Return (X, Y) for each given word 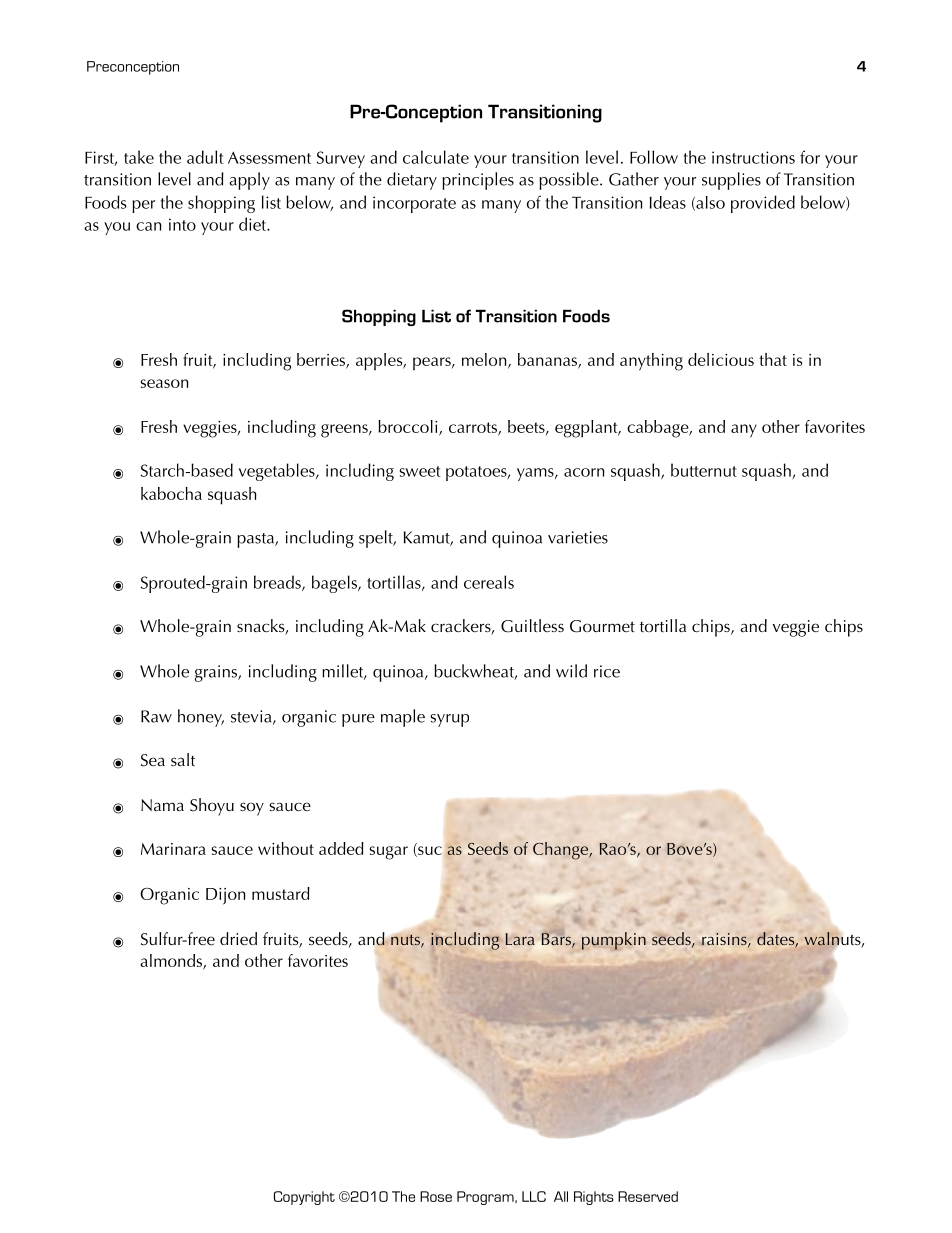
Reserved (648, 1196)
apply (249, 181)
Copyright (304, 1198)
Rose (436, 1196)
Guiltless (532, 626)
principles (478, 181)
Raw (156, 716)
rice (607, 671)
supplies (731, 181)
